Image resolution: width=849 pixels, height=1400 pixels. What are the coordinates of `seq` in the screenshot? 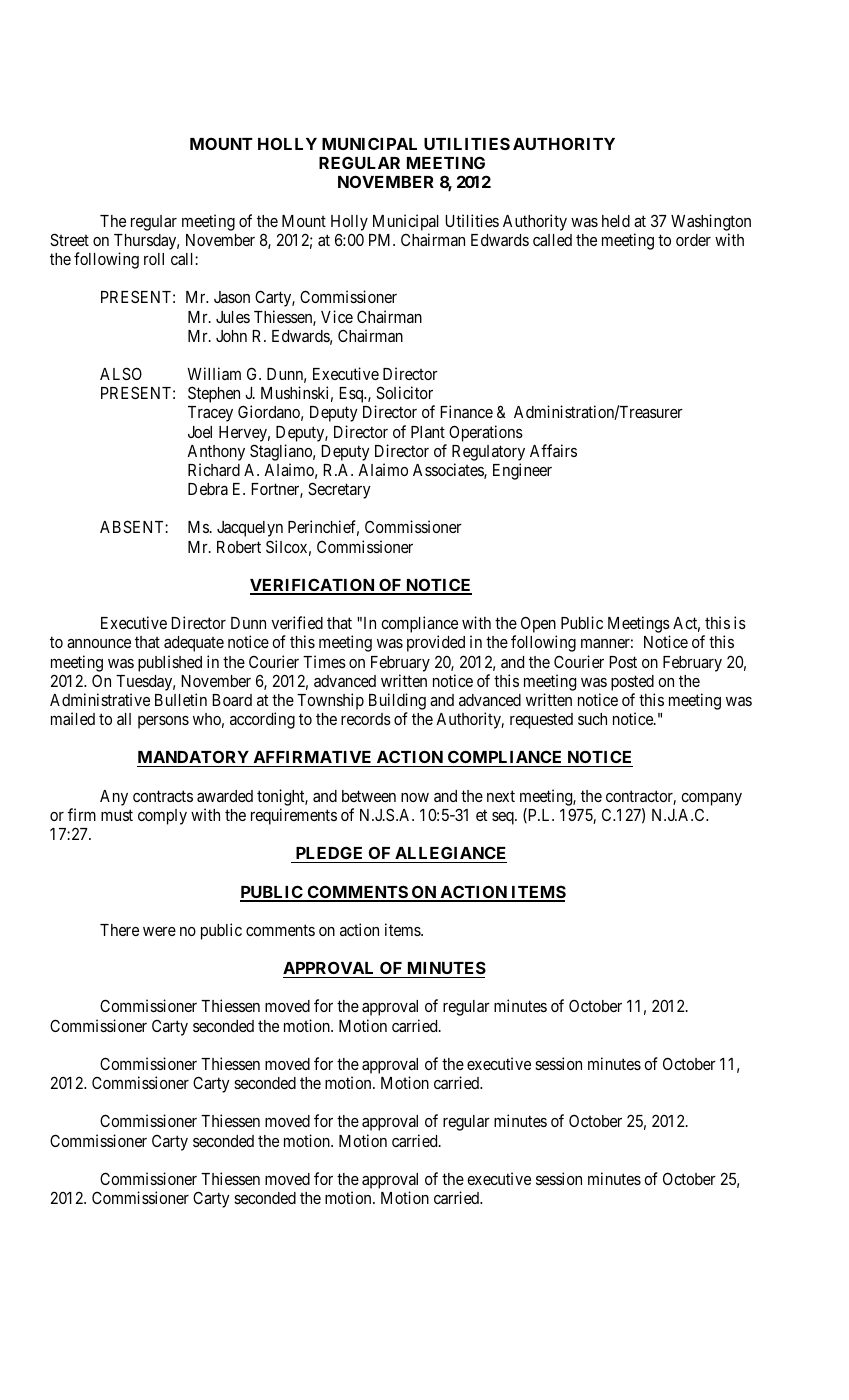 It's located at (504, 818).
